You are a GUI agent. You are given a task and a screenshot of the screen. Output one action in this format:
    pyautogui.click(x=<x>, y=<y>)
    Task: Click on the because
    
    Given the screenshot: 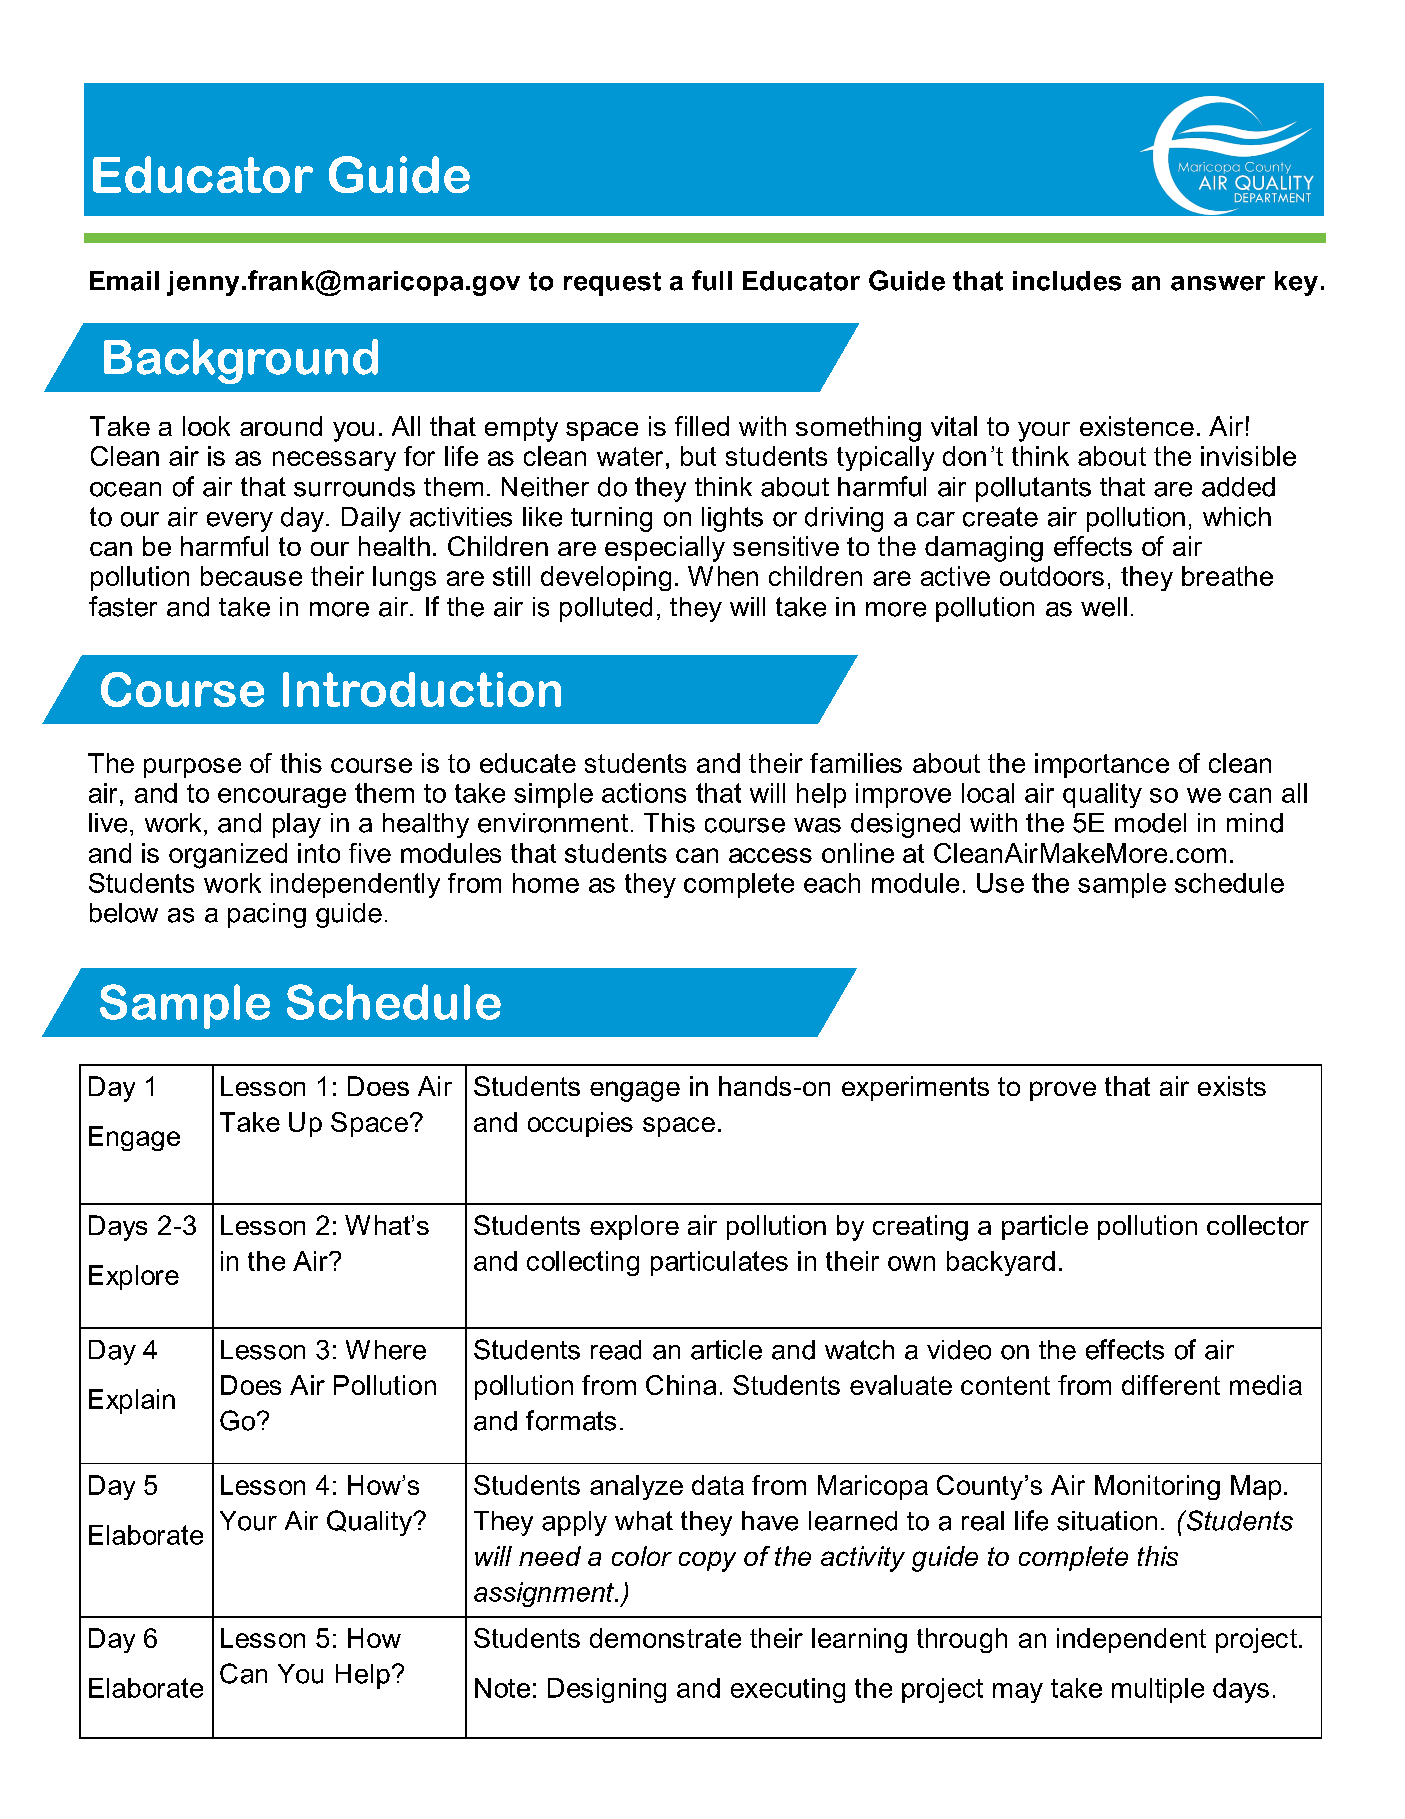 What is the action you would take?
    pyautogui.click(x=251, y=576)
